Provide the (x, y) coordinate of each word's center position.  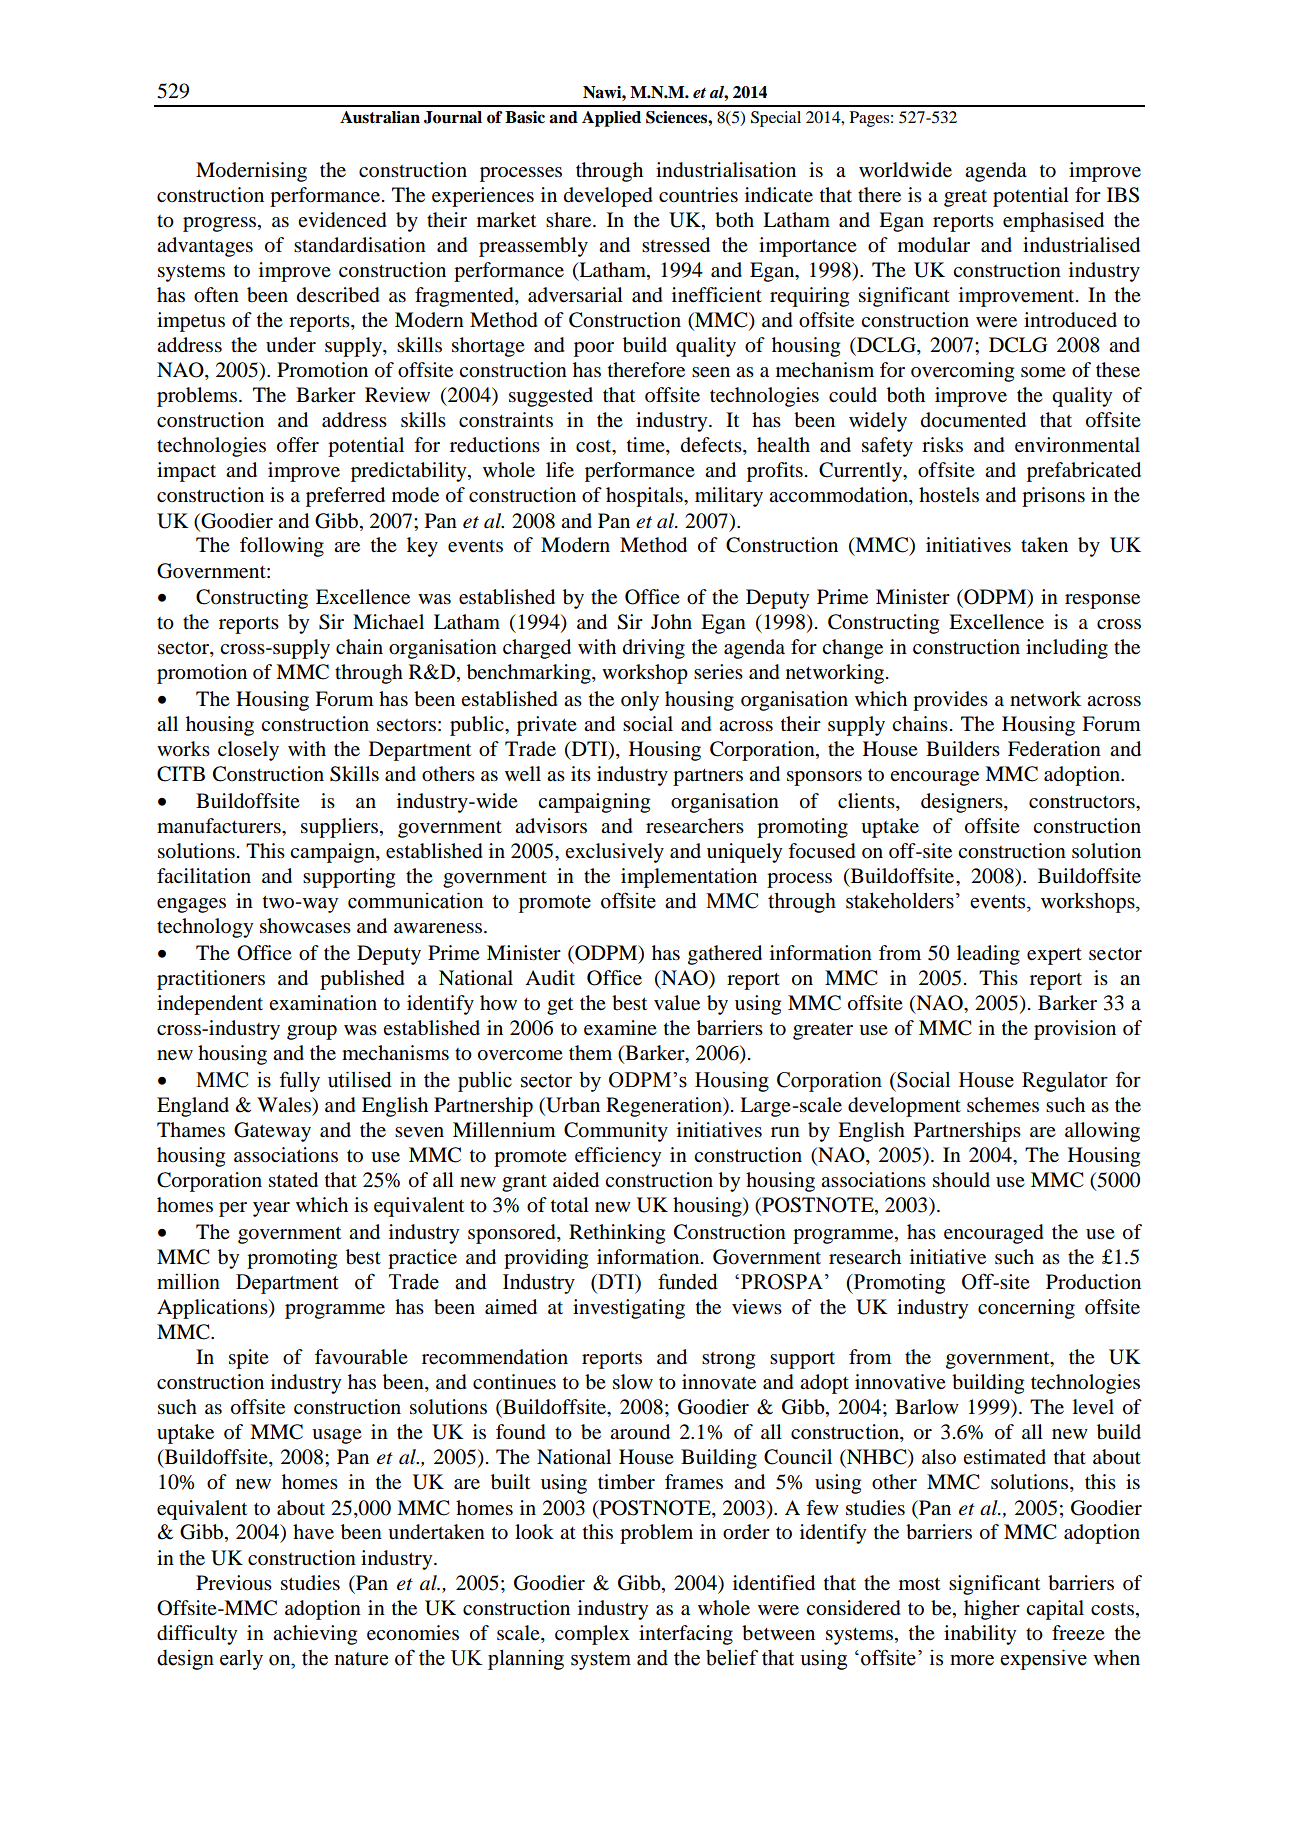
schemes (1003, 1105)
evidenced (342, 220)
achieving (315, 1635)
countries (698, 195)
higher (992, 1610)
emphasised (1053, 222)
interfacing (686, 1635)
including (1067, 649)
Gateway (272, 1132)
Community (616, 1132)
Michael (388, 622)
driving (654, 649)
